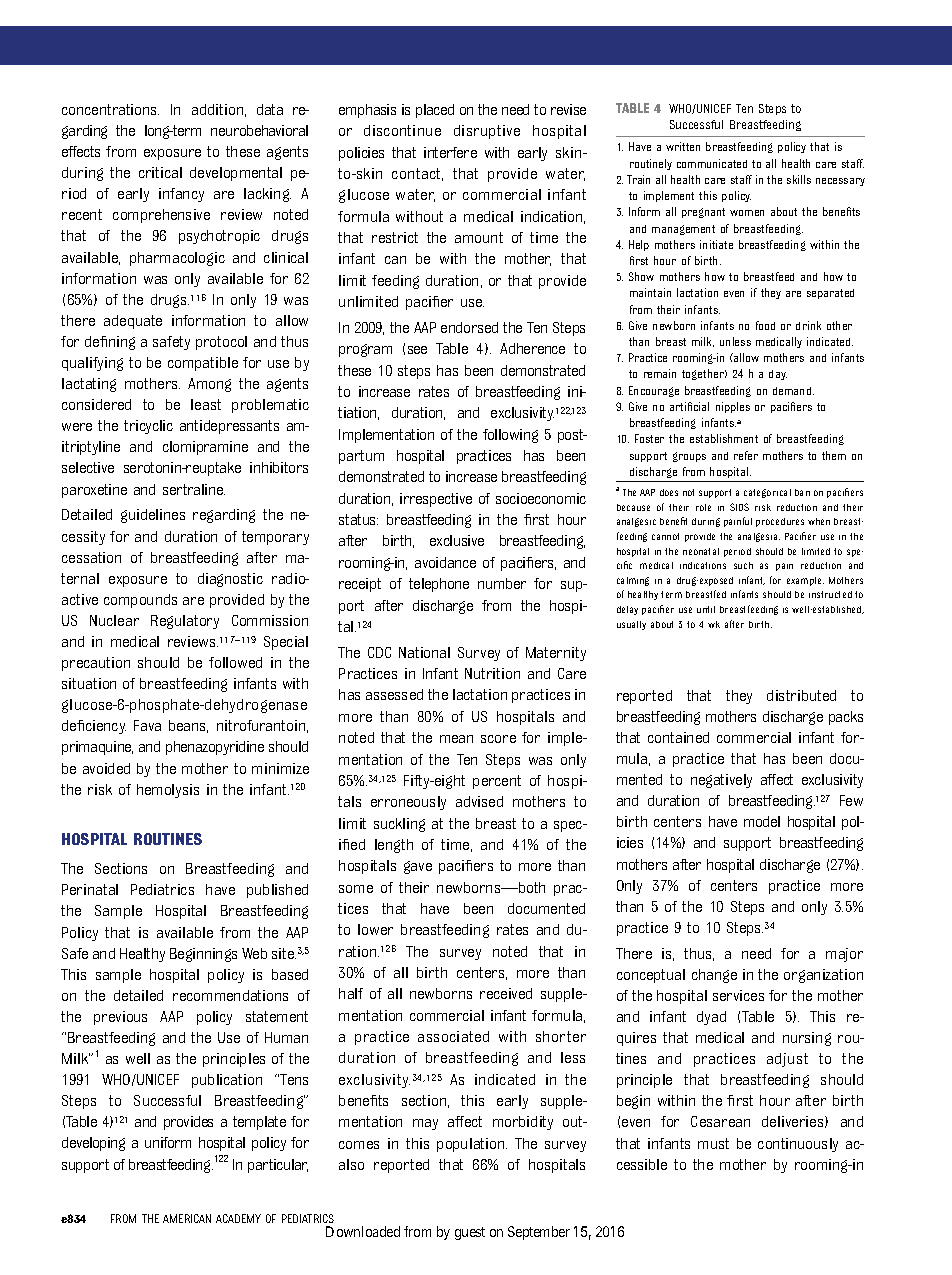 The image size is (952, 1275). What do you see at coordinates (187, 1218) in the document?
I see `AMERICAN` at bounding box center [187, 1218].
